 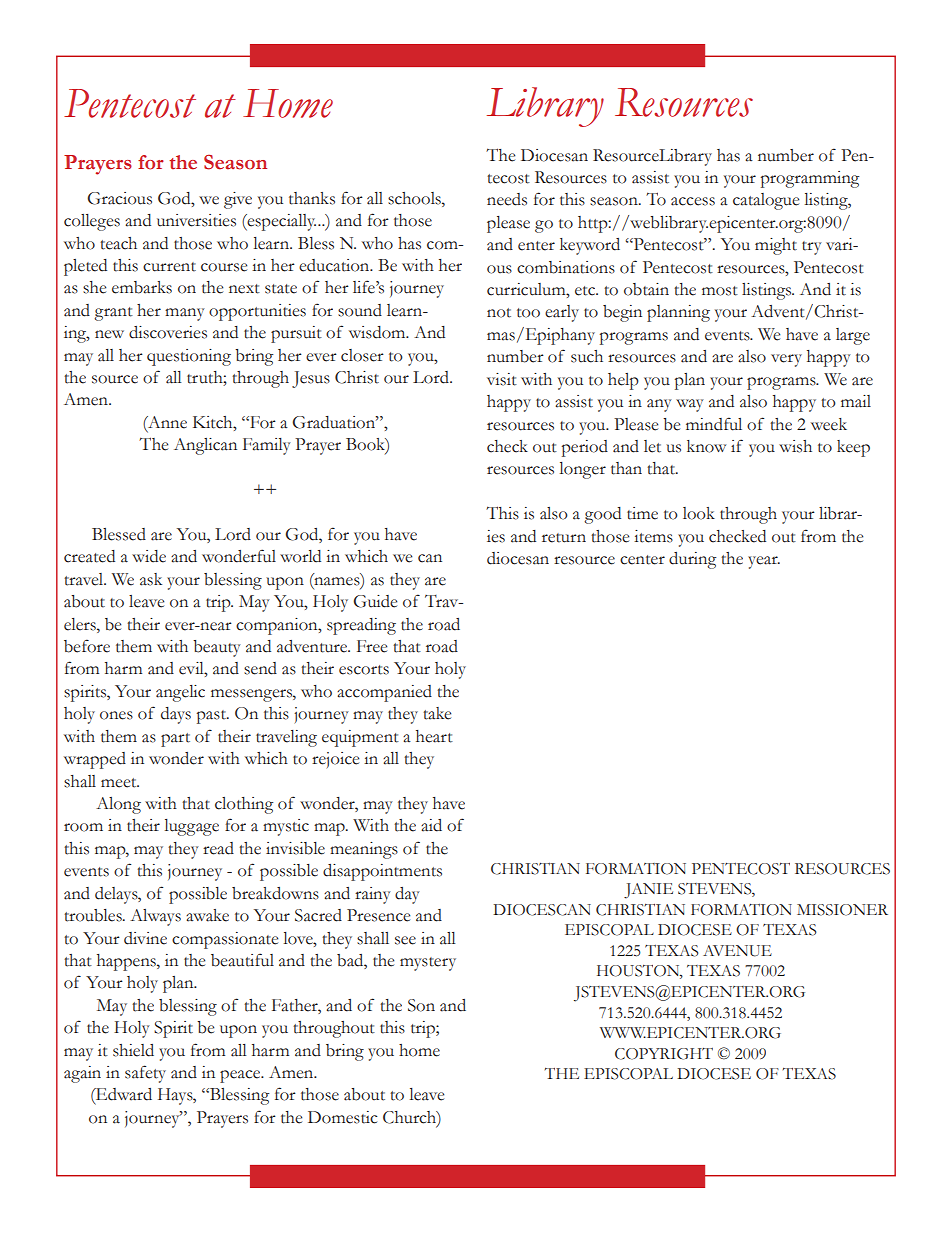 I want to click on safety, so click(x=145, y=1074).
